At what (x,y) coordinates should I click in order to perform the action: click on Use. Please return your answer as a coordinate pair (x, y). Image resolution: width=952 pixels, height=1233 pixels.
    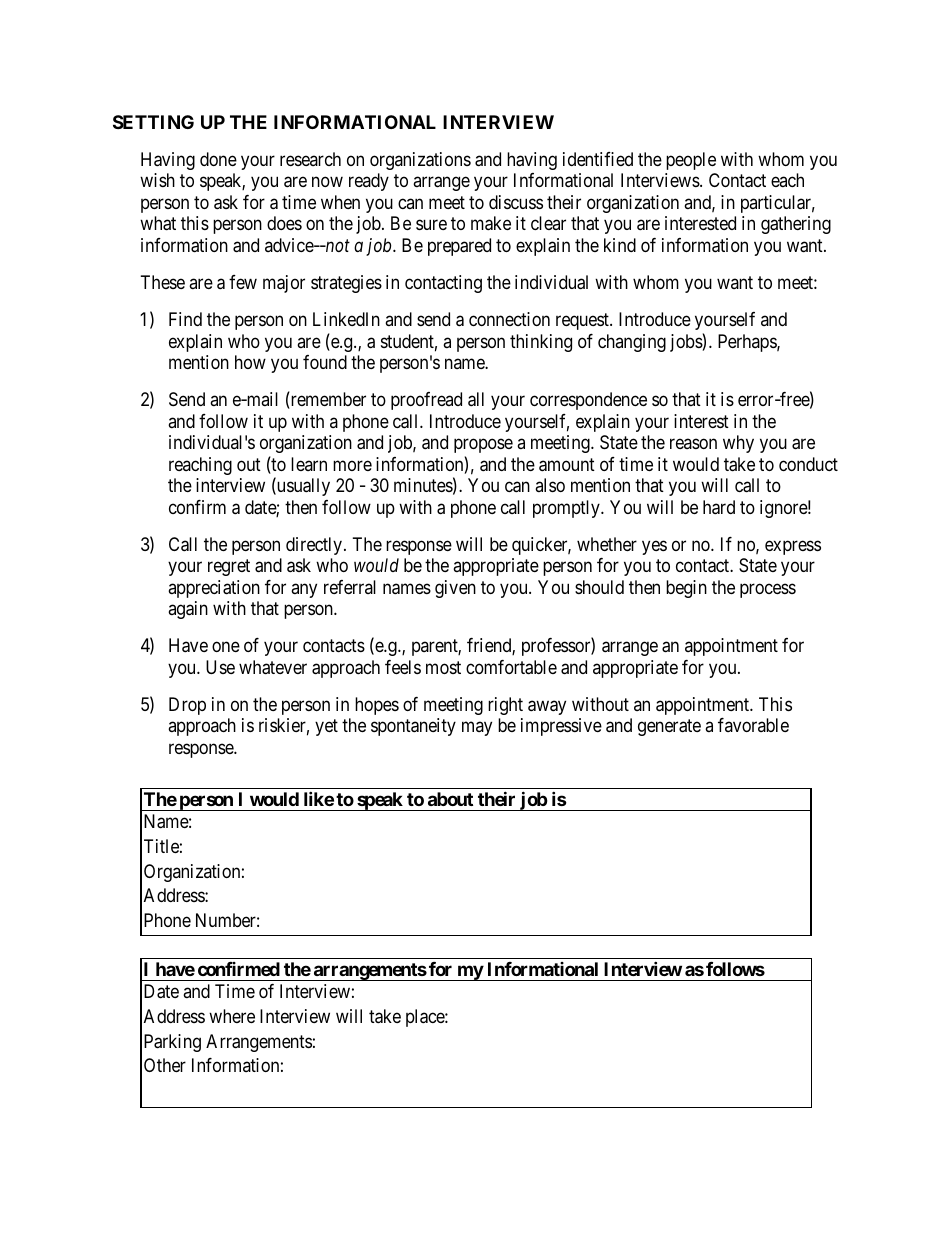
    Looking at the image, I should click on (220, 667).
